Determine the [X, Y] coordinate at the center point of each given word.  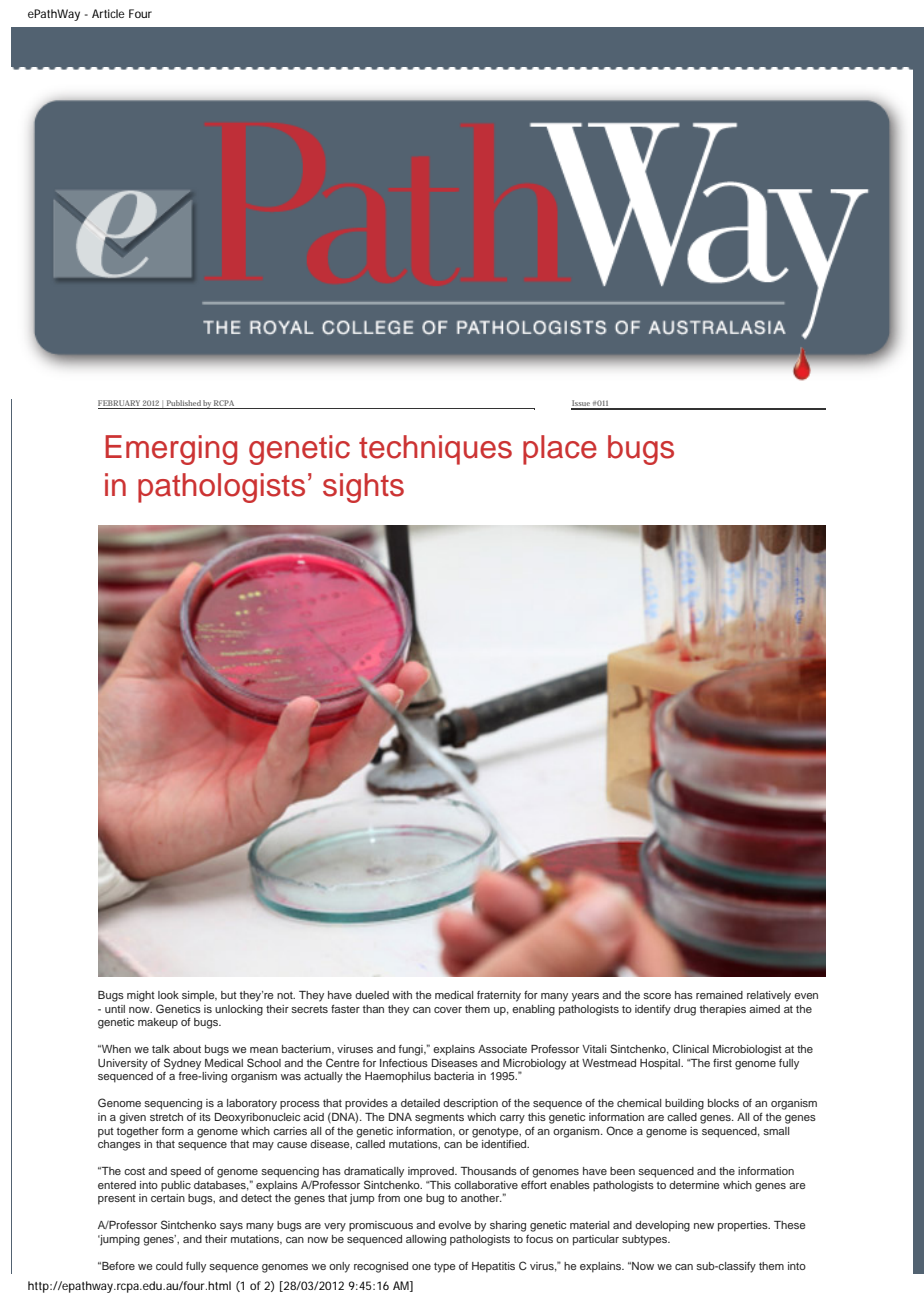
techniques [435, 450]
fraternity [499, 996]
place [560, 450]
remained [719, 995]
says [231, 1227]
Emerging [171, 450]
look [168, 995]
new [704, 1226]
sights [363, 488]
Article [108, 13]
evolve [454, 1225]
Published [184, 403]
